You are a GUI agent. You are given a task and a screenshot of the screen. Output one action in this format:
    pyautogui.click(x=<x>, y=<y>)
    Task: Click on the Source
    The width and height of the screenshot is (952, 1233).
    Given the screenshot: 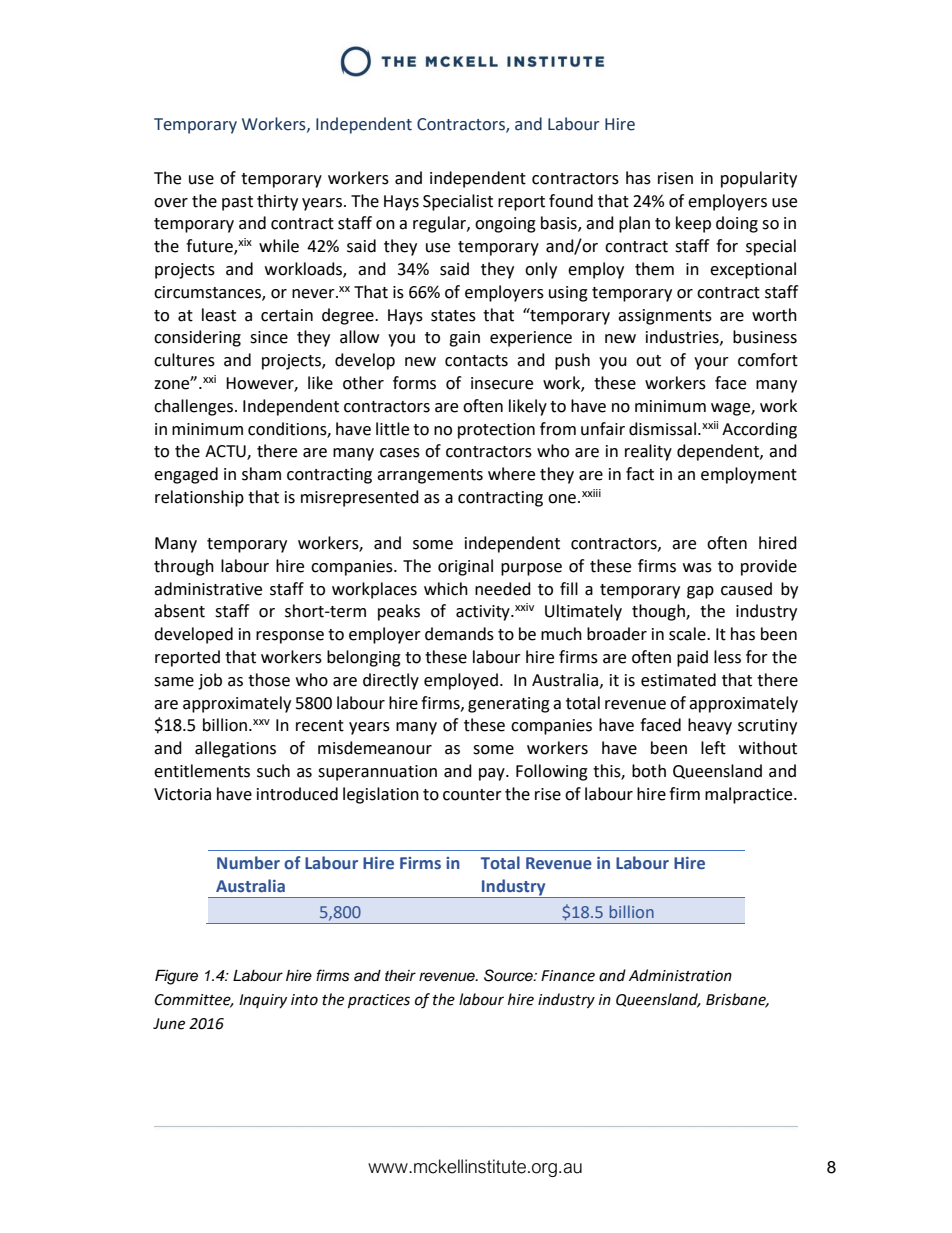 What is the action you would take?
    pyautogui.click(x=509, y=975)
